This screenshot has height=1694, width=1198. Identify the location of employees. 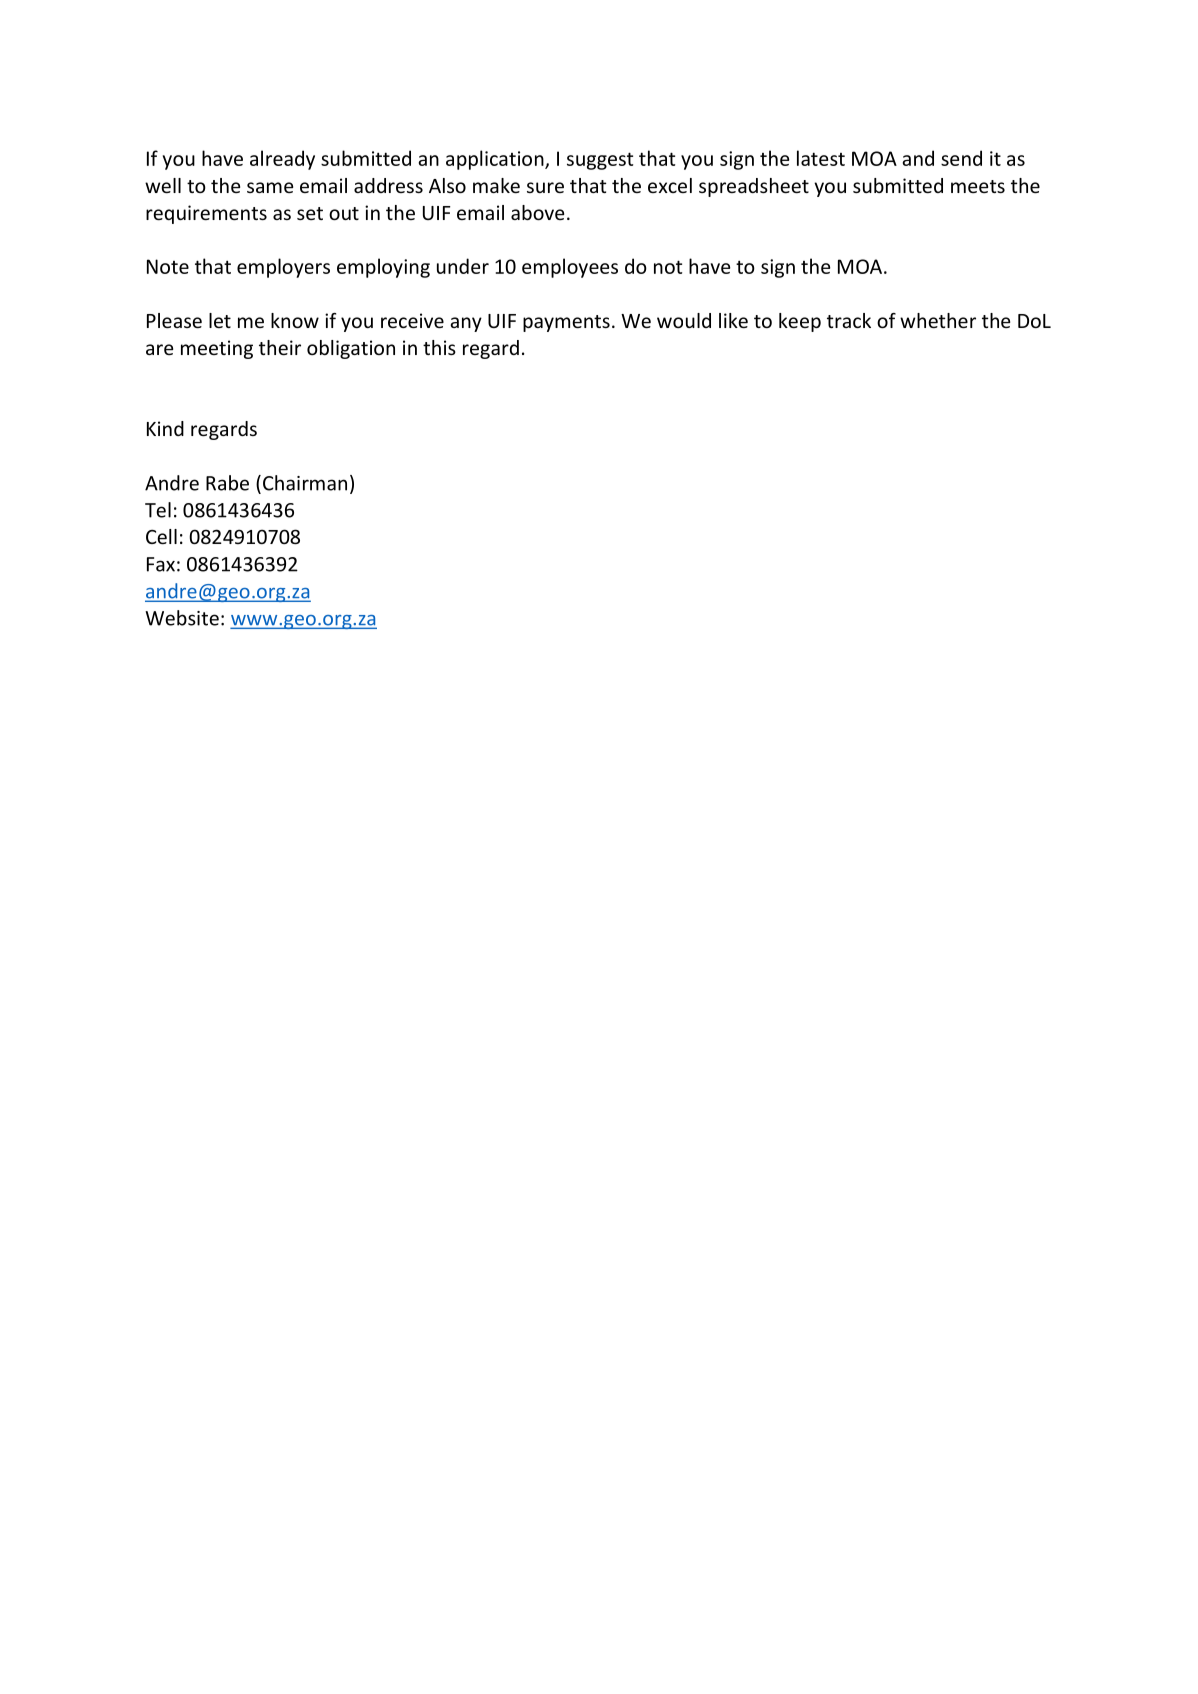
(570, 268).
